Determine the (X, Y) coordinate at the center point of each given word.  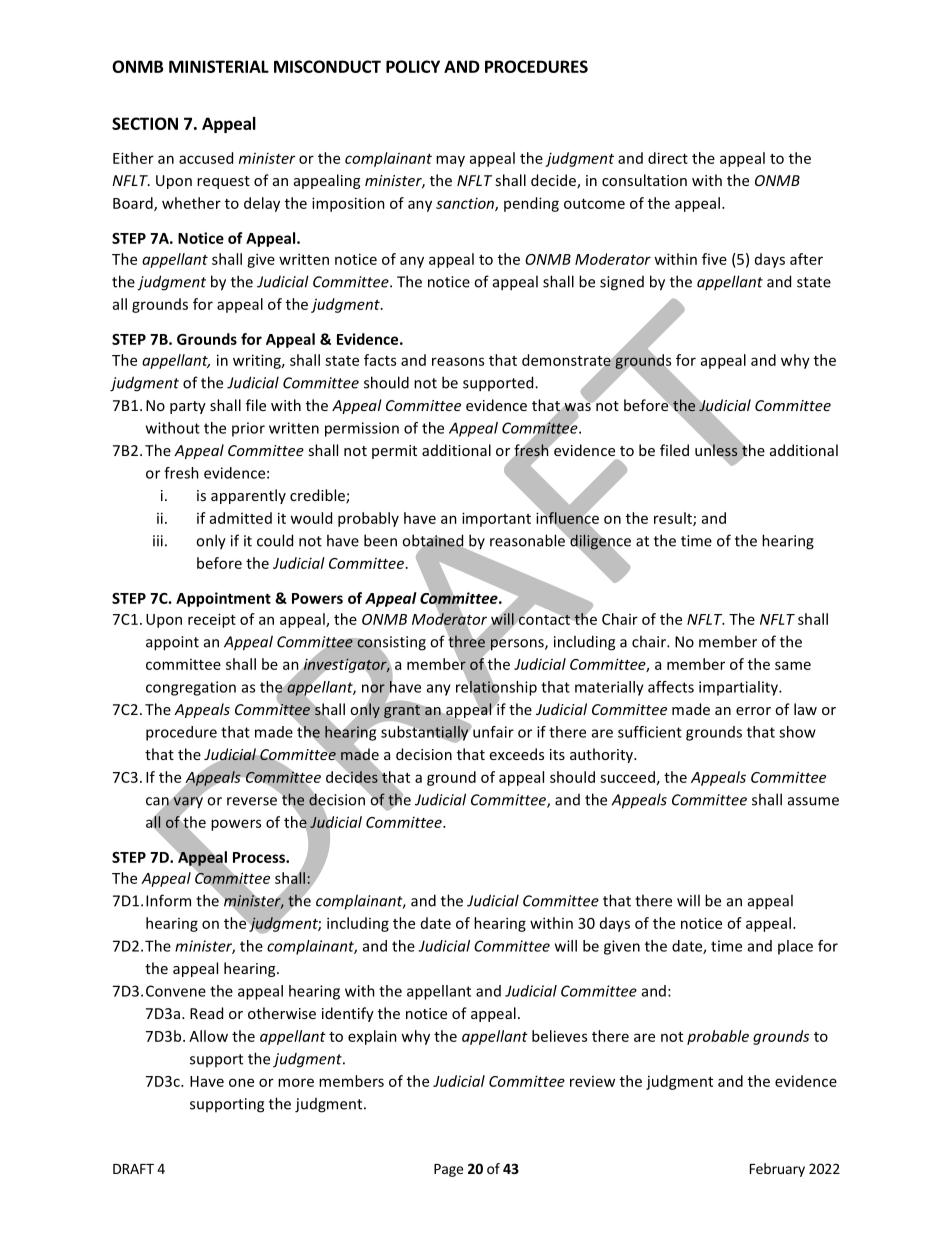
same (793, 665)
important (496, 519)
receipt (212, 620)
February (777, 1170)
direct (668, 158)
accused (206, 158)
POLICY (413, 66)
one (241, 1082)
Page (448, 1170)
